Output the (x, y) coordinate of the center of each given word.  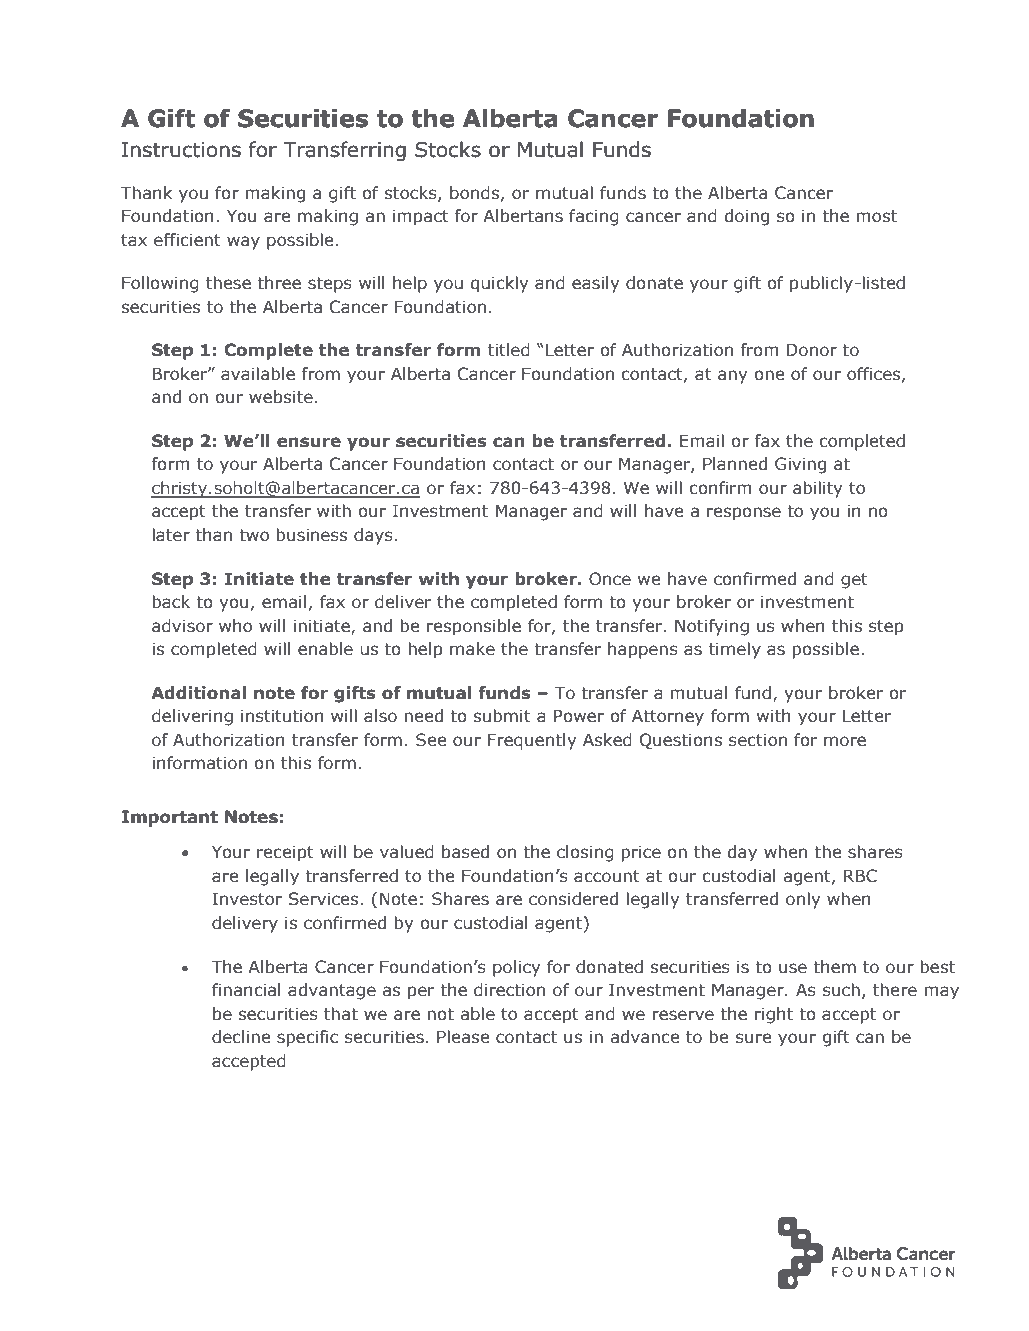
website (281, 397)
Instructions (181, 150)
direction (509, 990)
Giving (800, 465)
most (876, 216)
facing (594, 217)
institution (282, 716)
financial (246, 990)
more (845, 741)
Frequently (532, 741)
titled (509, 350)
